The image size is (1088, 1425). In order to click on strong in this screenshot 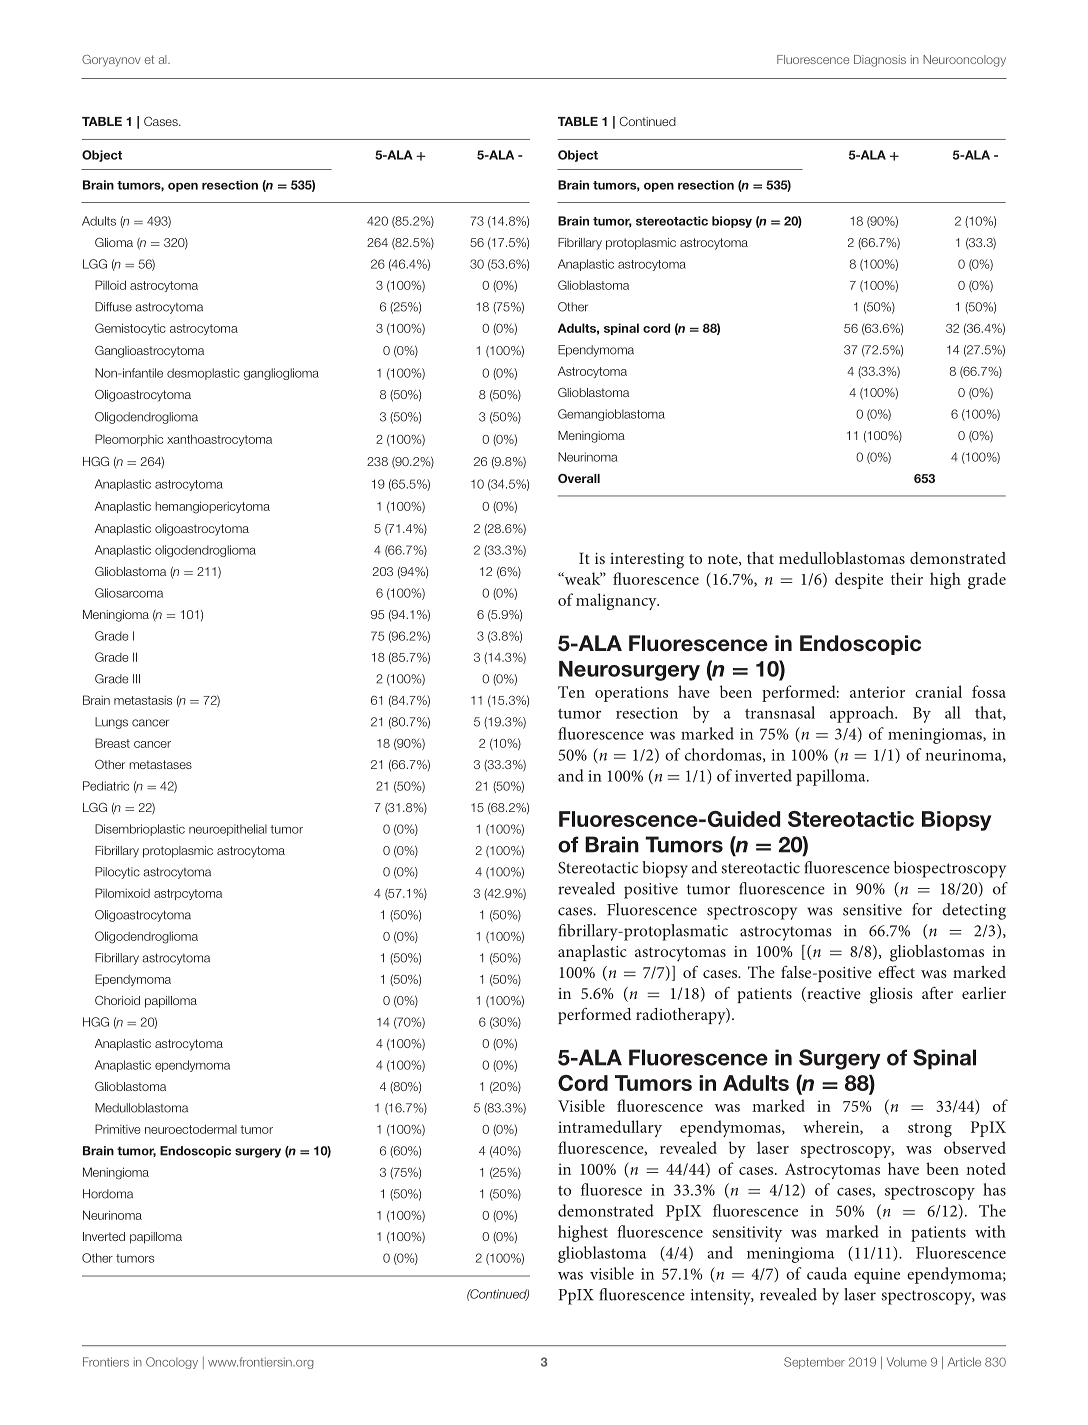, I will do `click(930, 1130)`.
